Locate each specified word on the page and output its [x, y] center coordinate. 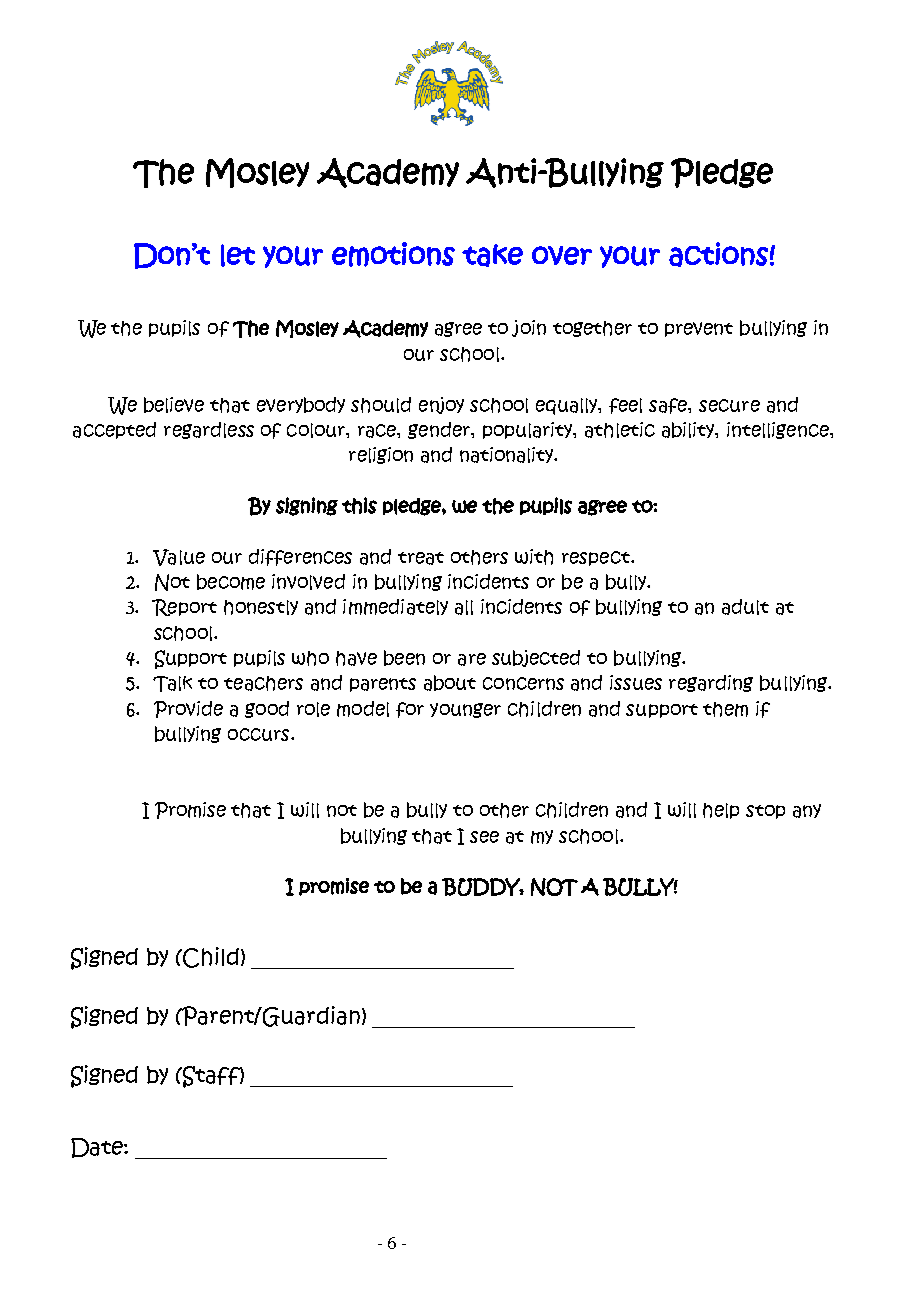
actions [718, 254]
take [492, 255]
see [484, 837]
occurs [260, 734]
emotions [393, 254]
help [721, 811]
